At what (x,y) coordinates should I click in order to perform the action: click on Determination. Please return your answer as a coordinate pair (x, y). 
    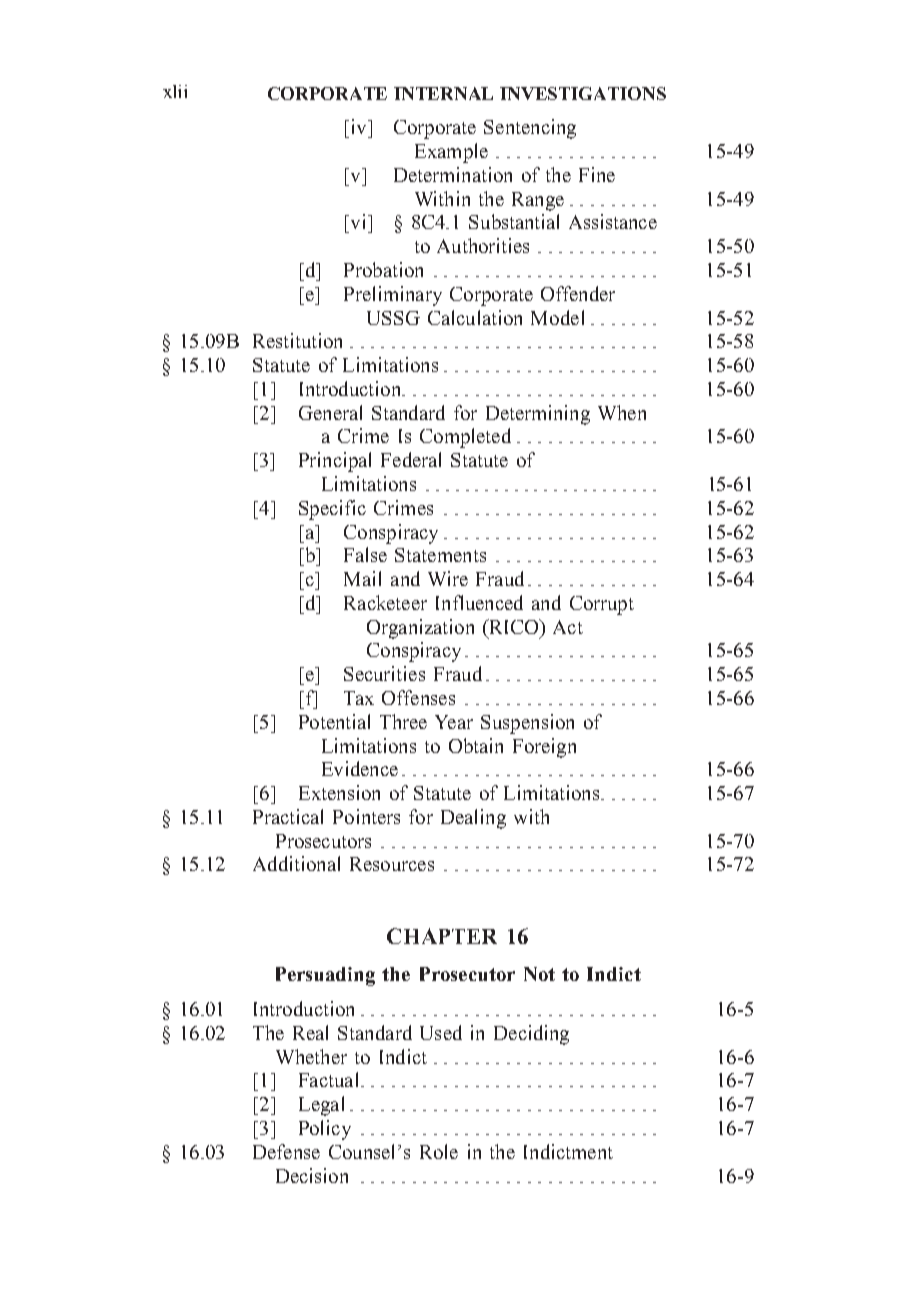
    Looking at the image, I should click on (453, 174).
